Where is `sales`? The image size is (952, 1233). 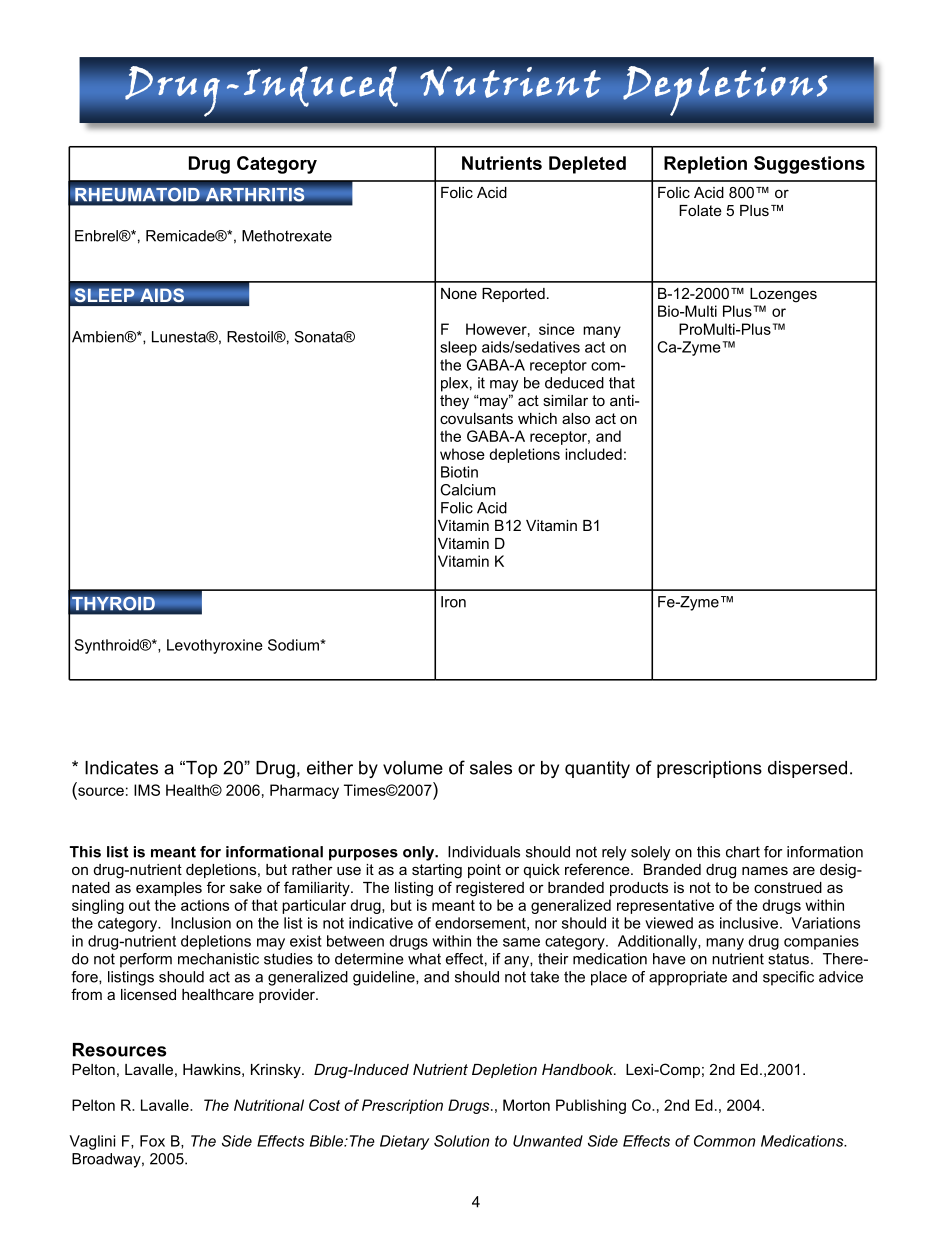
sales is located at coordinates (491, 768).
